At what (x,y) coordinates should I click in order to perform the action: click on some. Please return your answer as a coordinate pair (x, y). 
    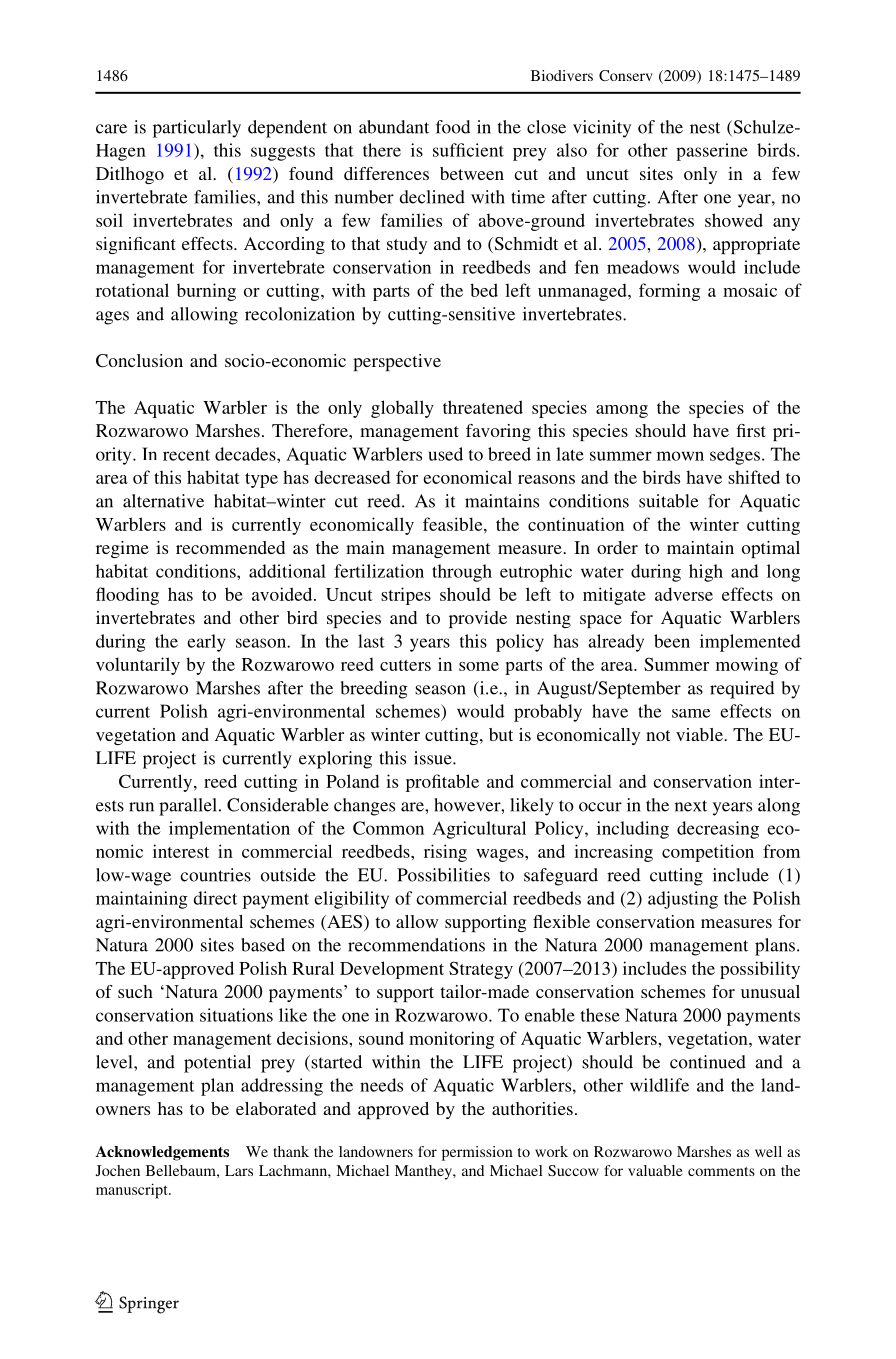
    Looking at the image, I should click on (479, 666).
